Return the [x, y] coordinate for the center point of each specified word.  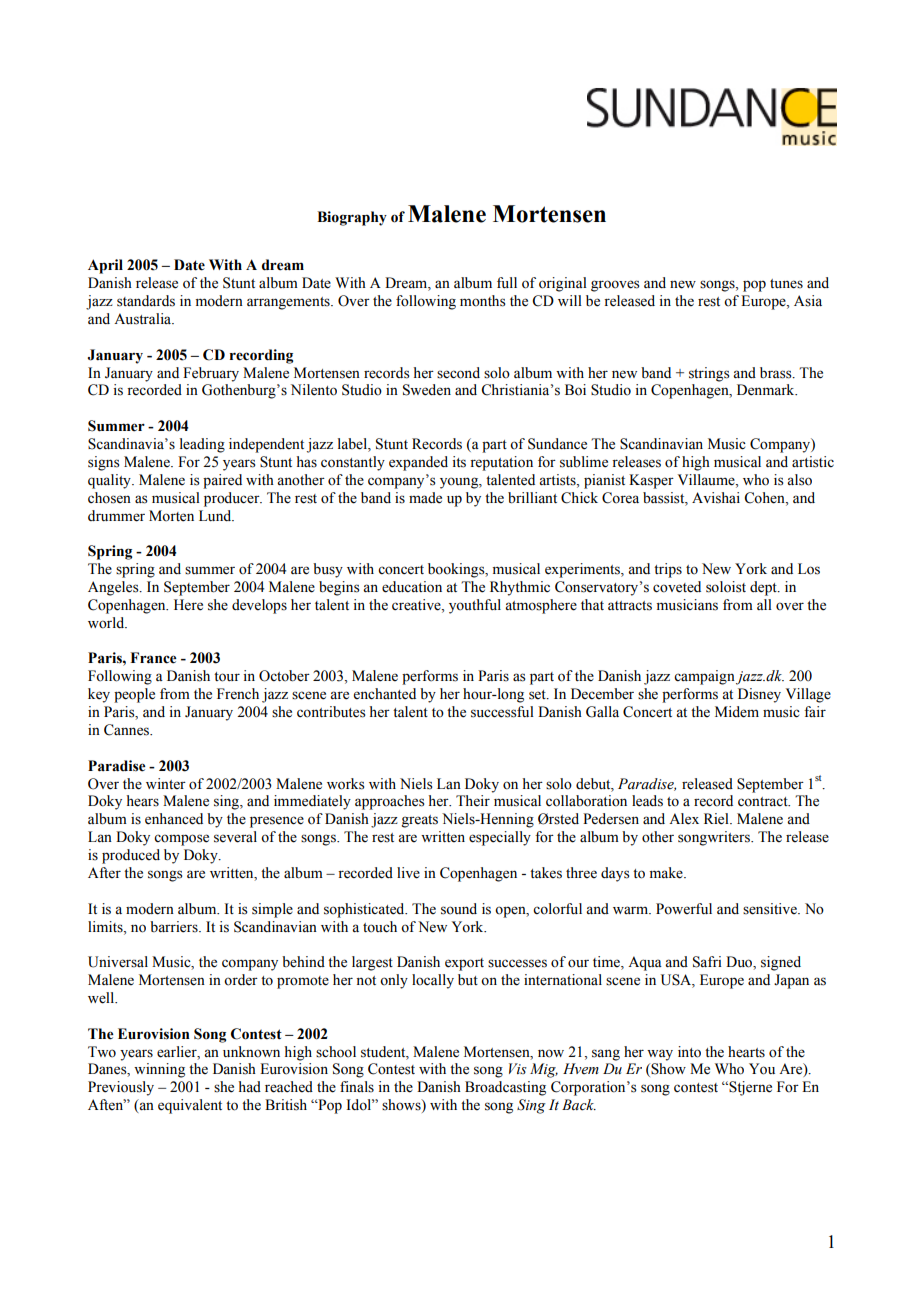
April [105, 266]
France [153, 658]
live [408, 873]
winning [159, 1070]
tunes [786, 284]
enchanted [385, 694]
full [507, 282]
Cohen [765, 498]
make [667, 873]
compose [181, 840]
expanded [418, 463]
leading [202, 445]
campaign [705, 677]
